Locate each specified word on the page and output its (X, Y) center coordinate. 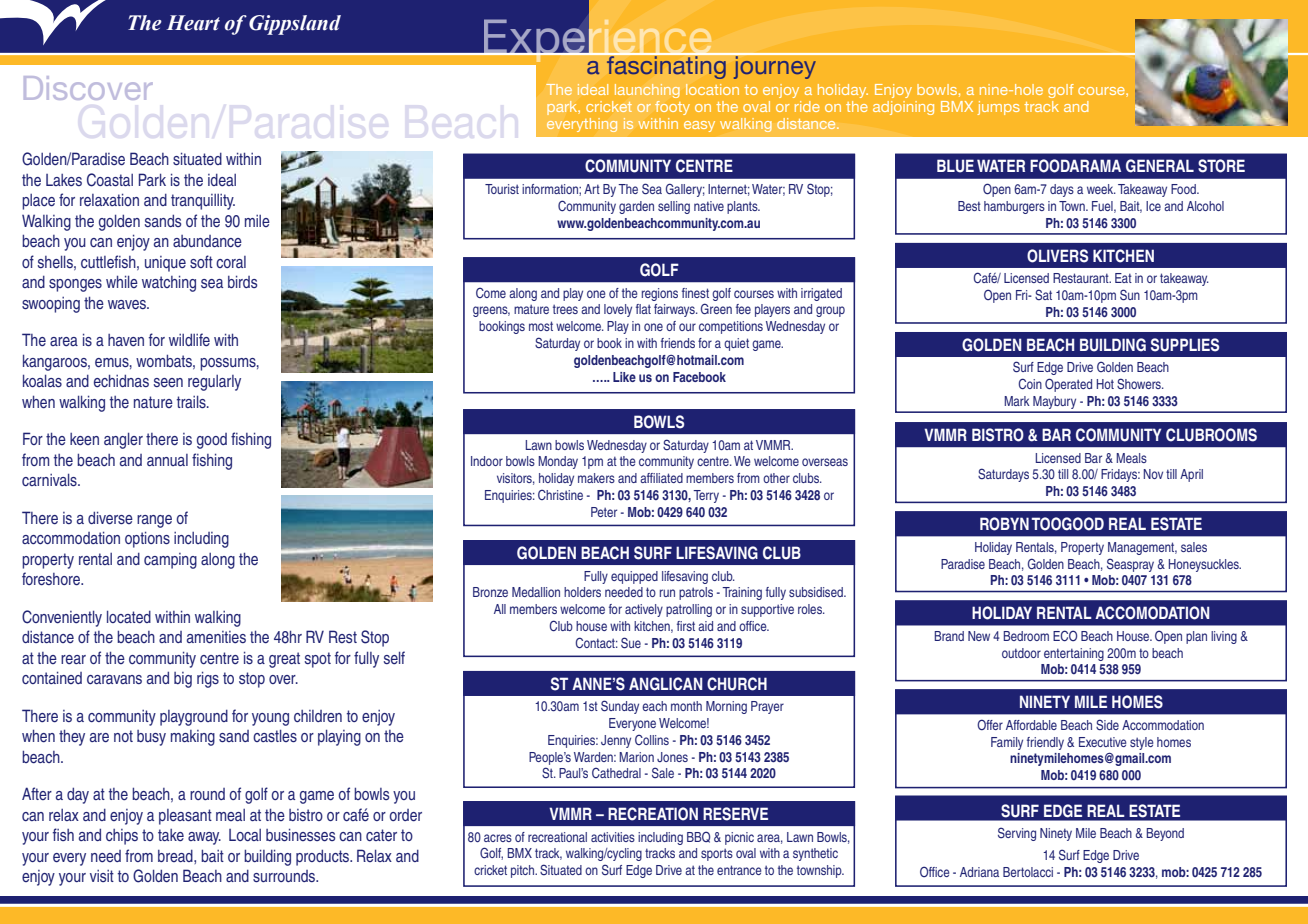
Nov (1153, 474)
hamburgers (1014, 207)
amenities (216, 637)
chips (122, 837)
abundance (207, 241)
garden (636, 207)
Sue (631, 643)
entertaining (1074, 654)
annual (167, 460)
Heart (193, 23)
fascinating (666, 66)
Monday (558, 462)
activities (613, 837)
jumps (998, 108)
